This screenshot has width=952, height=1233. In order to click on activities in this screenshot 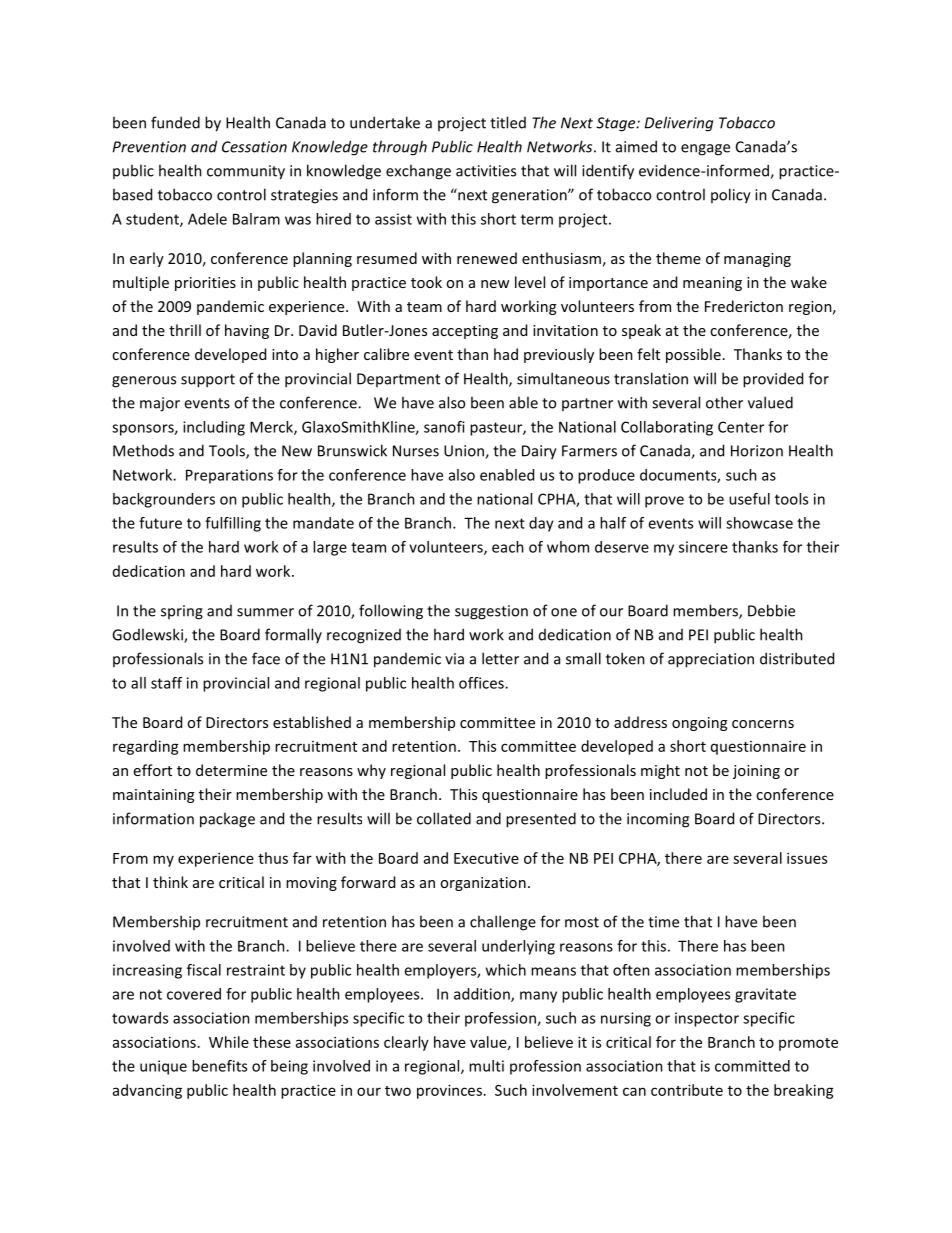, I will do `click(486, 171)`.
